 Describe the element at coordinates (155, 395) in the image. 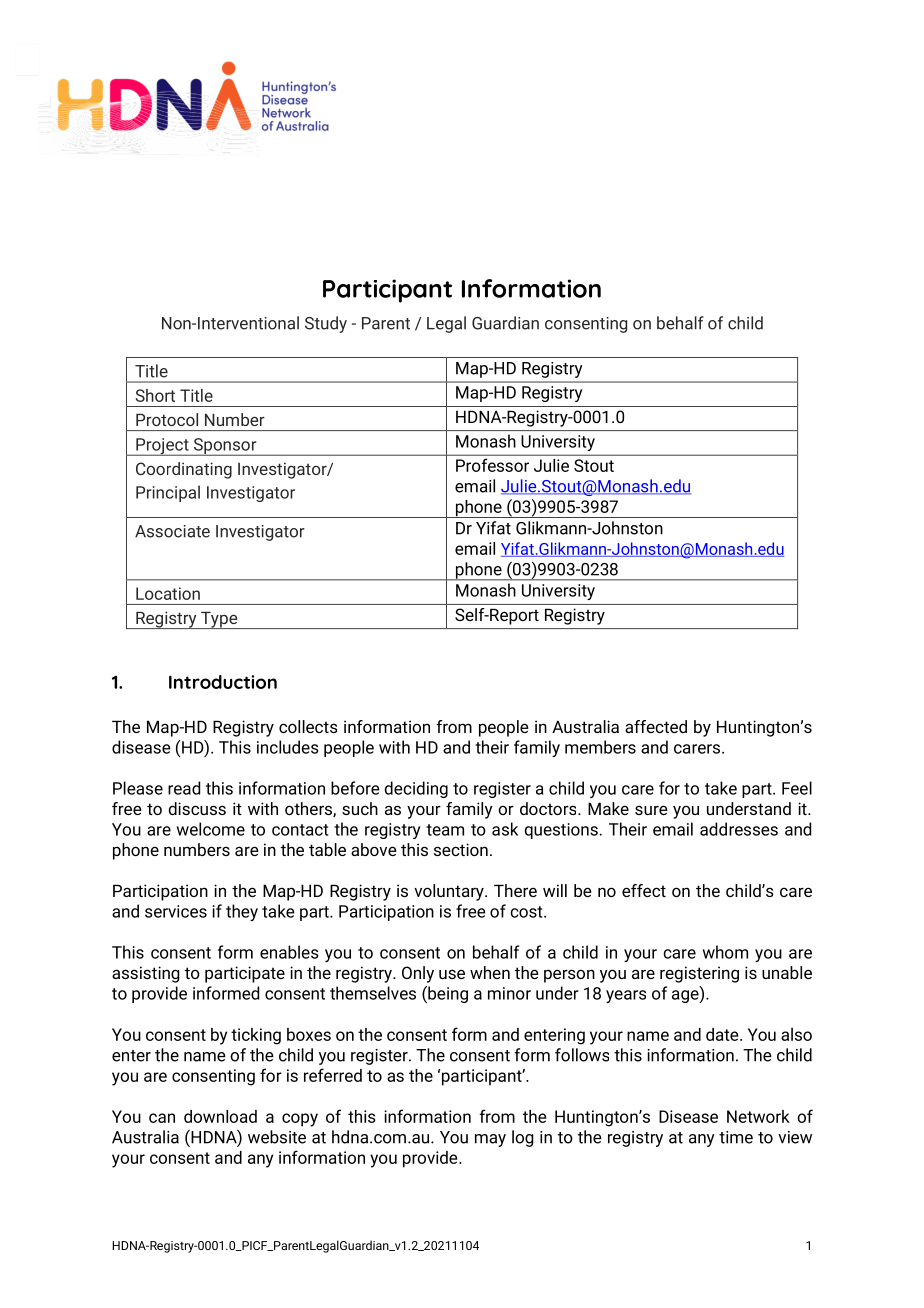

I see `Short` at that location.
